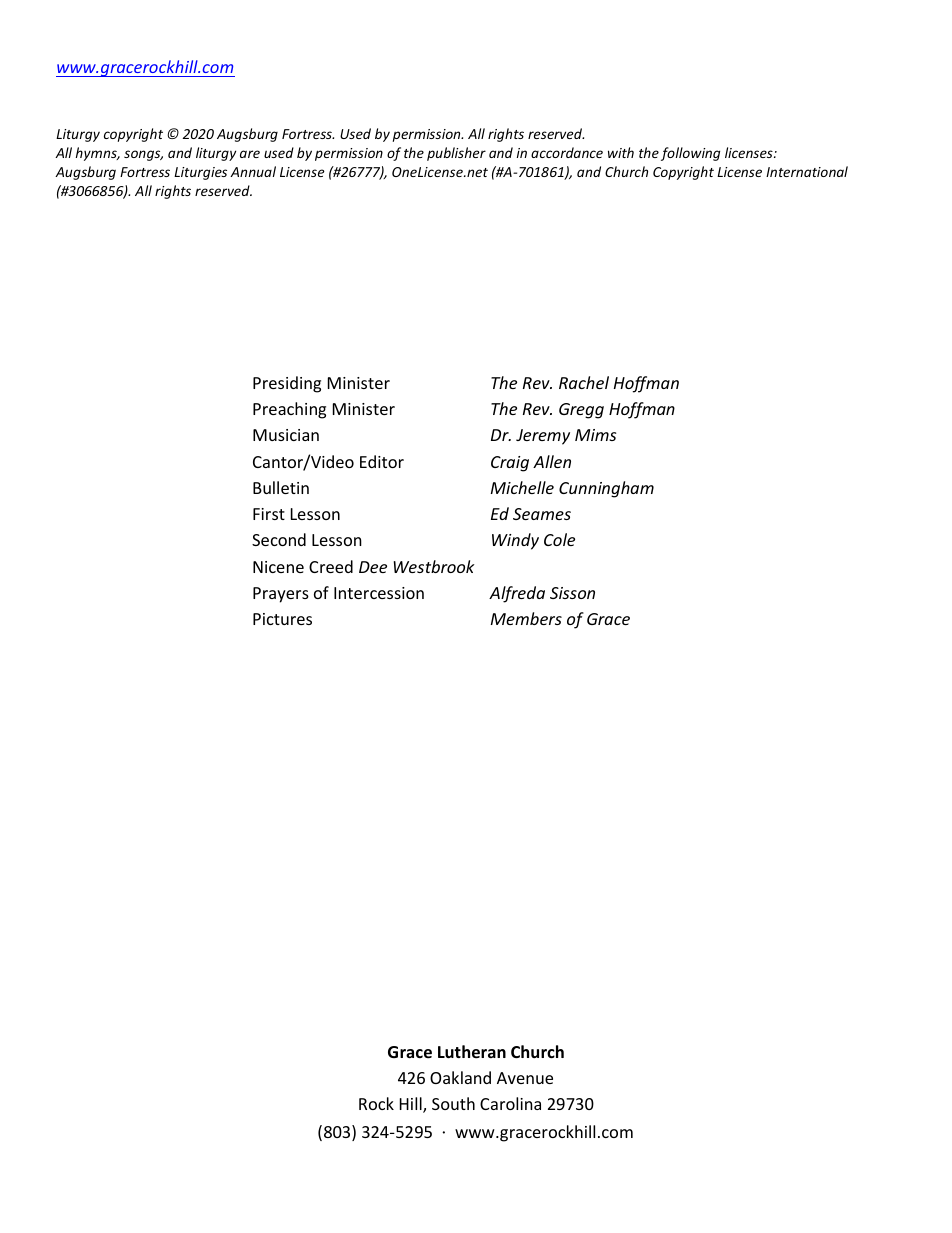  Describe the element at coordinates (526, 618) in the image. I see `Members` at that location.
